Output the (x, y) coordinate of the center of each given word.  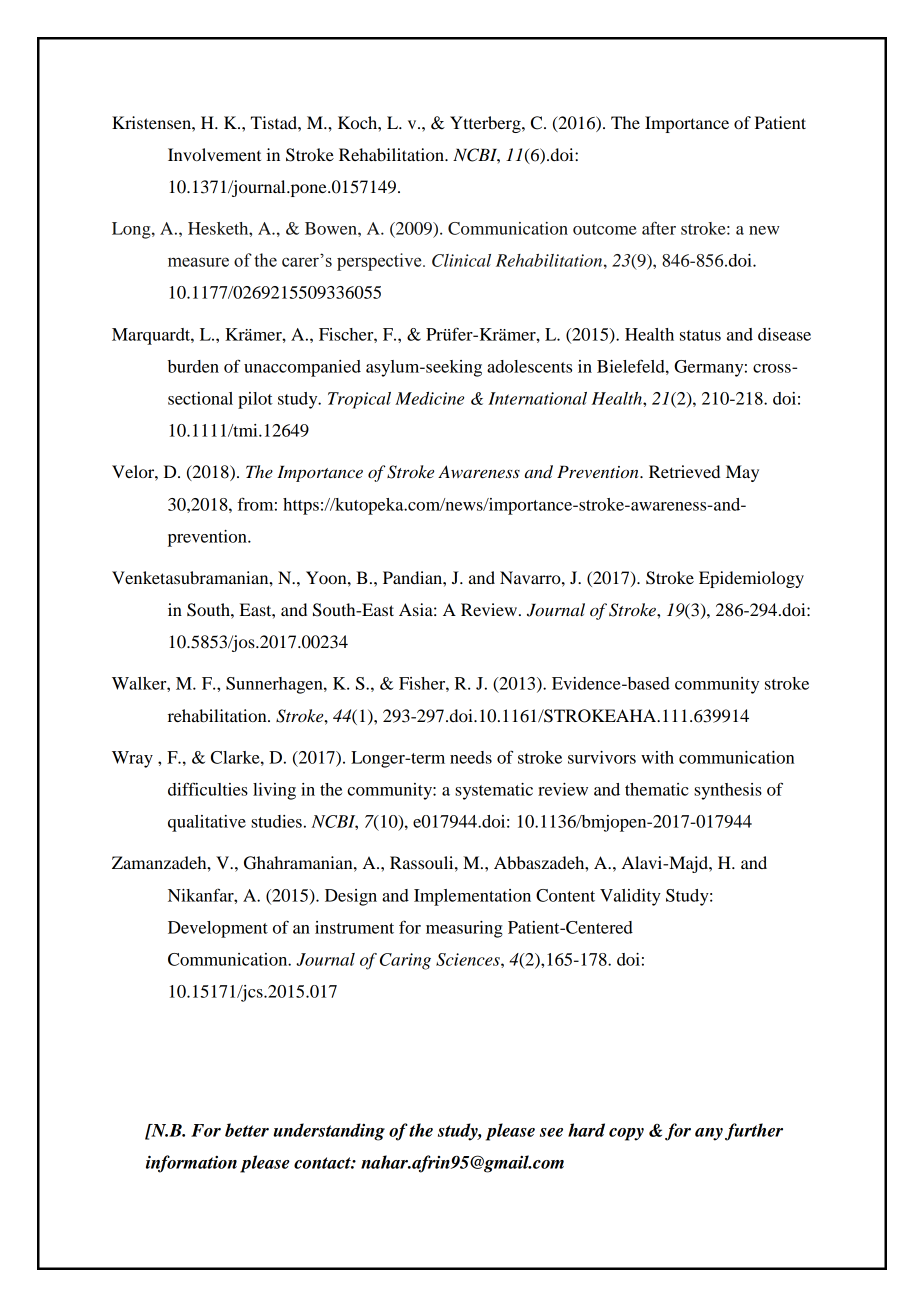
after (659, 228)
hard (586, 1130)
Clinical (461, 260)
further (754, 1132)
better (247, 1130)
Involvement (214, 154)
